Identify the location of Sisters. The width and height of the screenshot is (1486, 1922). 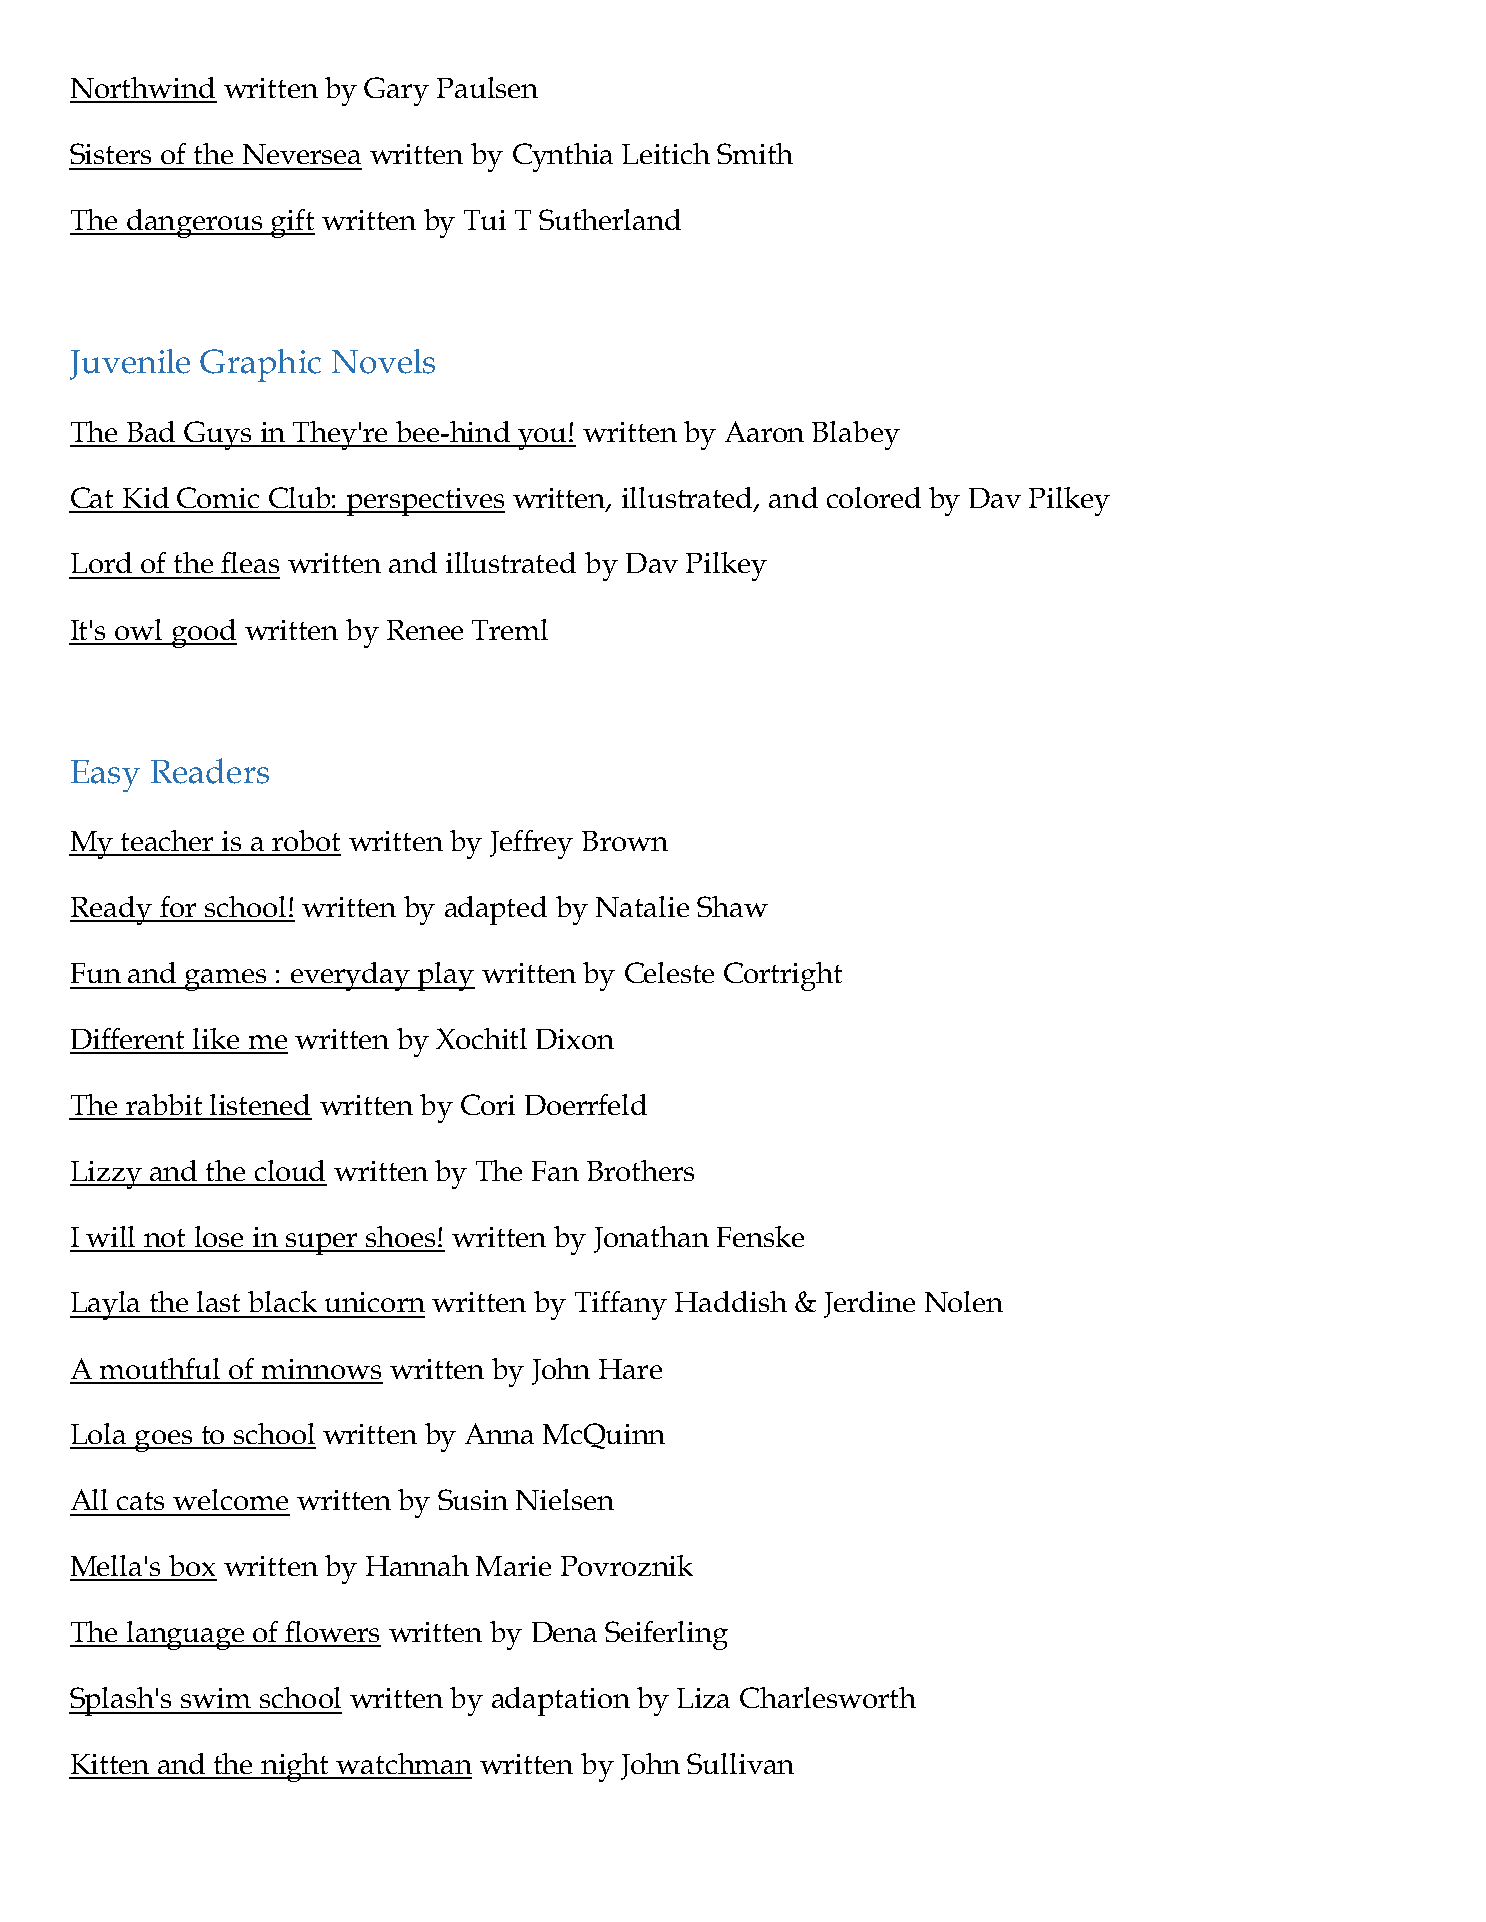
(110, 153).
